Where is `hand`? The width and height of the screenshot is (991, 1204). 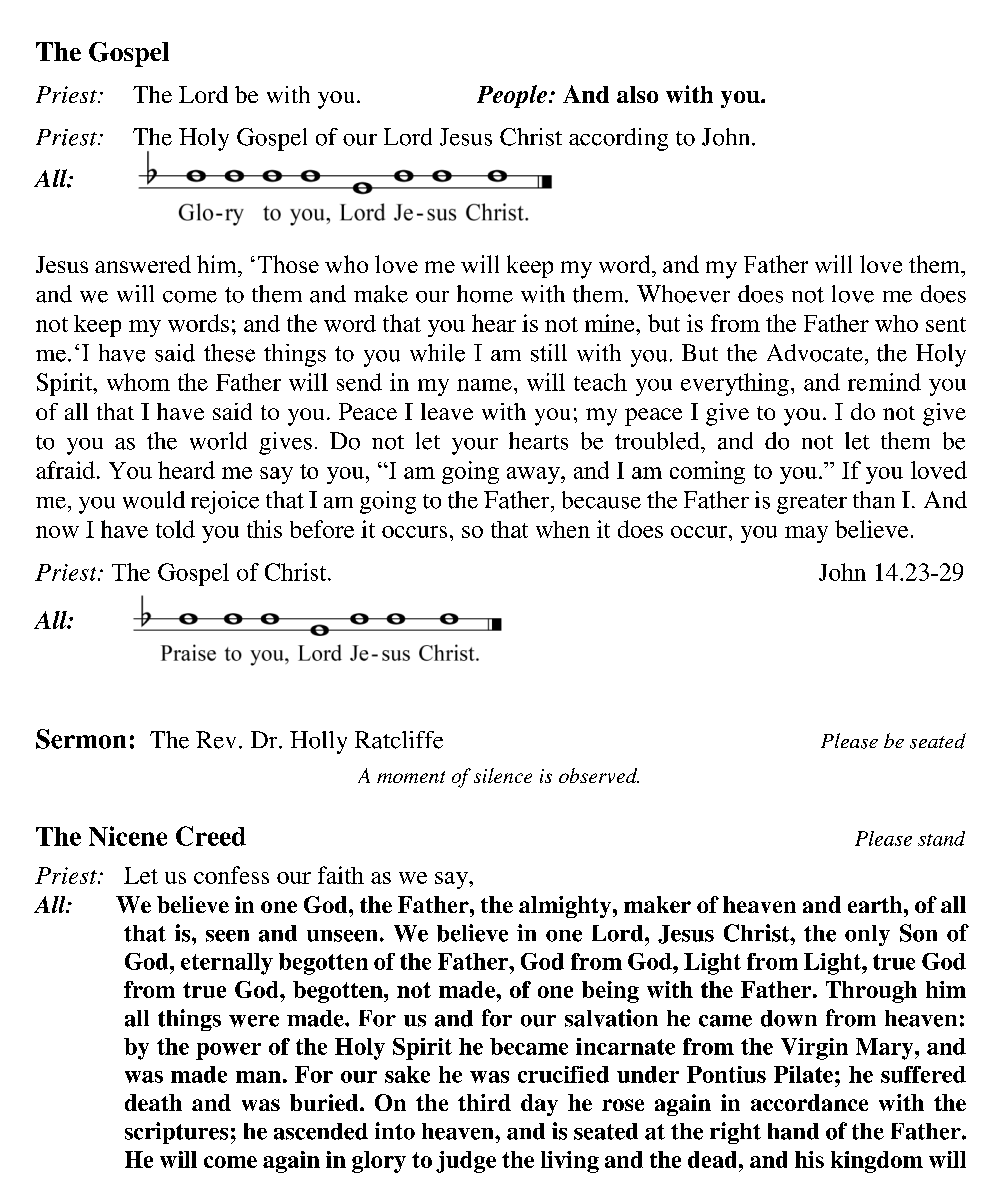
hand is located at coordinates (793, 1131).
